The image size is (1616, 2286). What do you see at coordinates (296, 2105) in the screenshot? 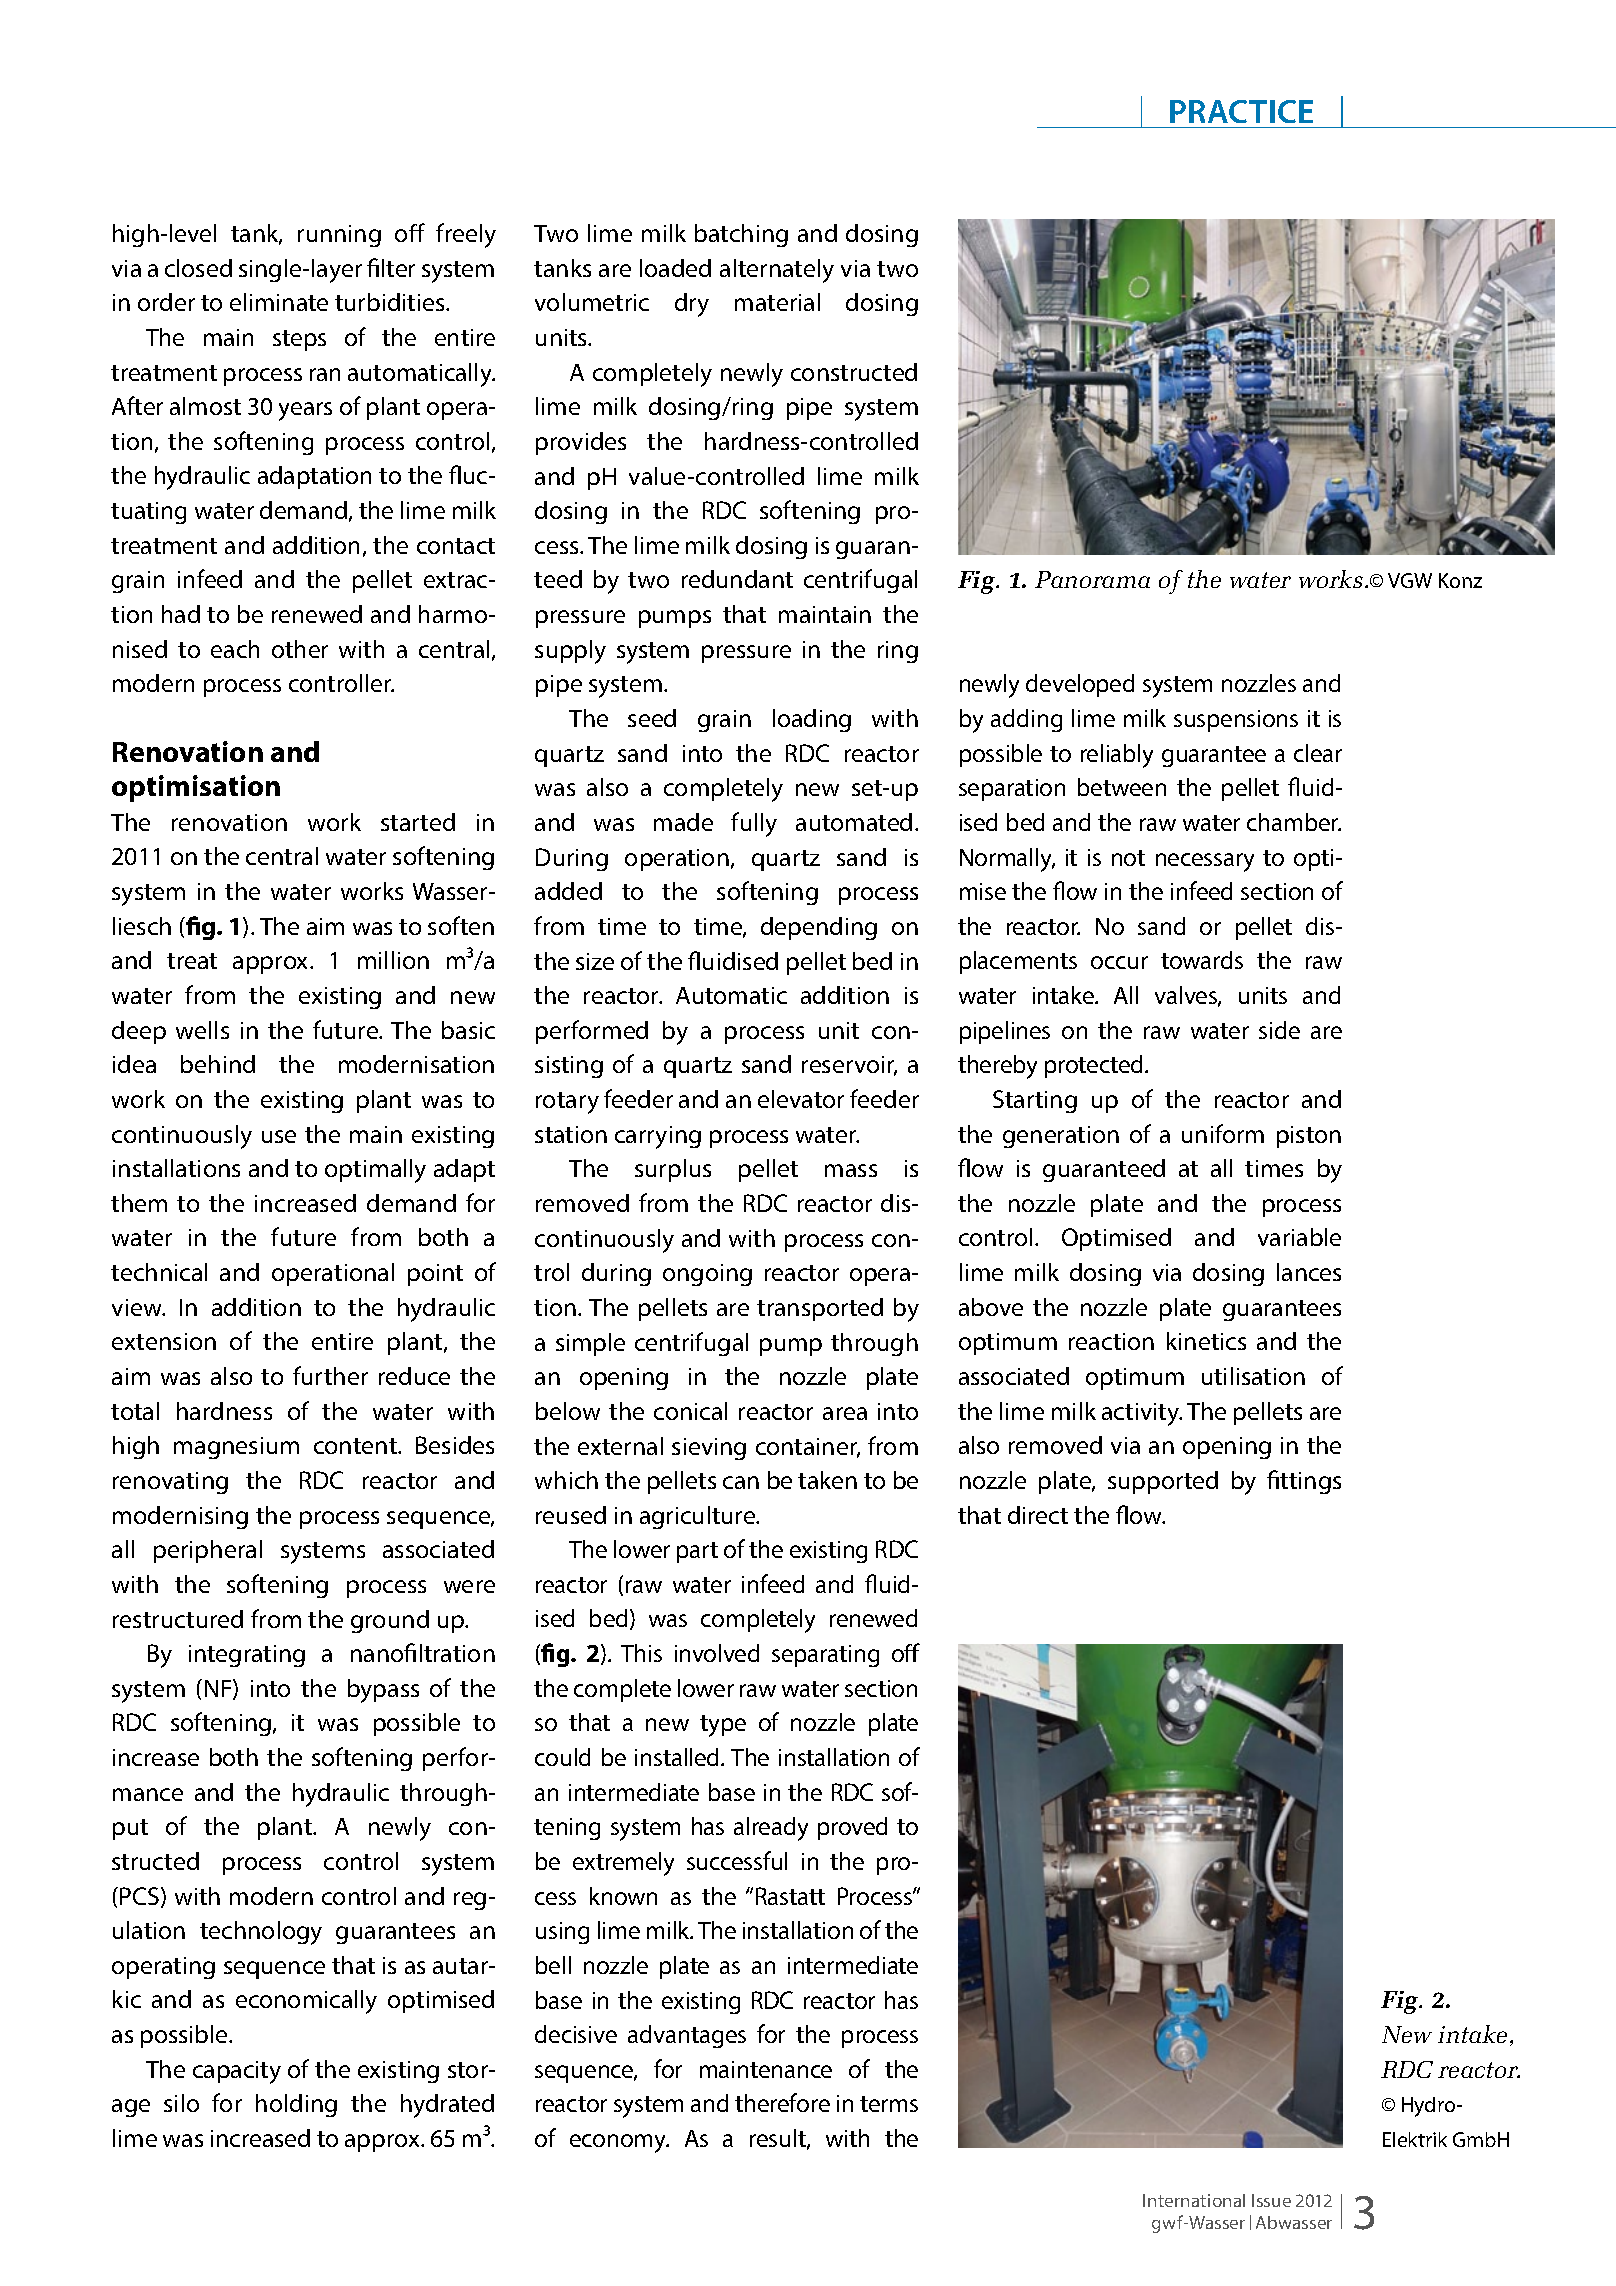
I see `holding` at bounding box center [296, 2105].
